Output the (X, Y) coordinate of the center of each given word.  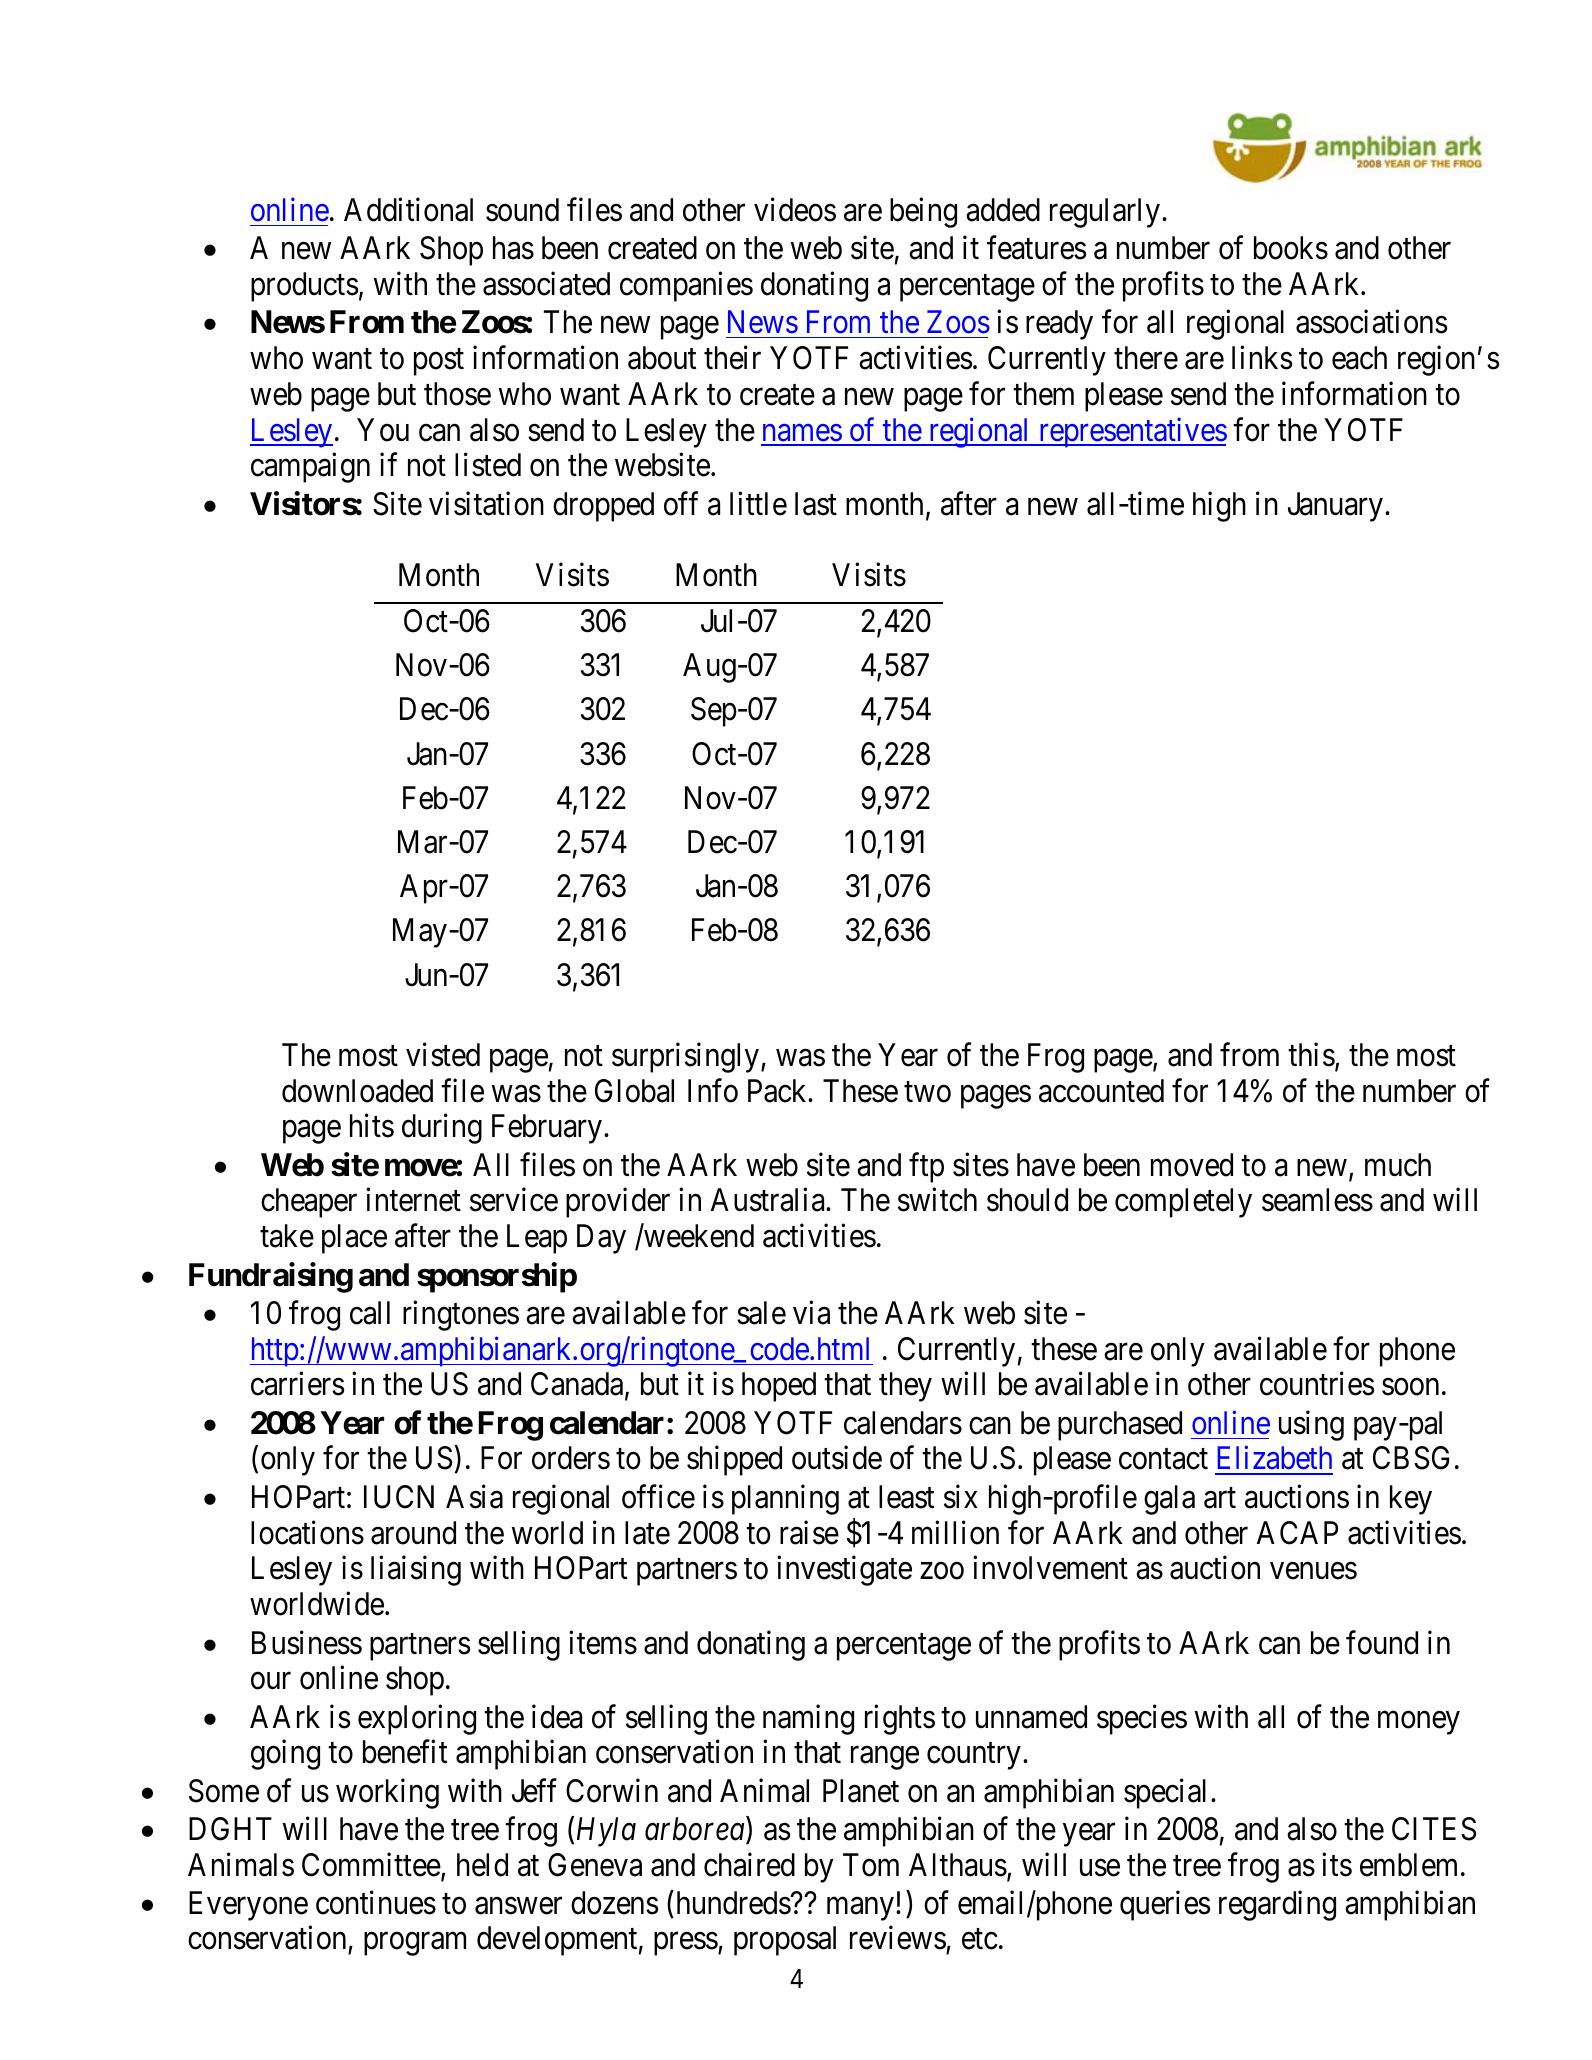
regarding (1277, 1905)
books (1291, 248)
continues (376, 1902)
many (860, 1909)
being (923, 213)
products (304, 287)
